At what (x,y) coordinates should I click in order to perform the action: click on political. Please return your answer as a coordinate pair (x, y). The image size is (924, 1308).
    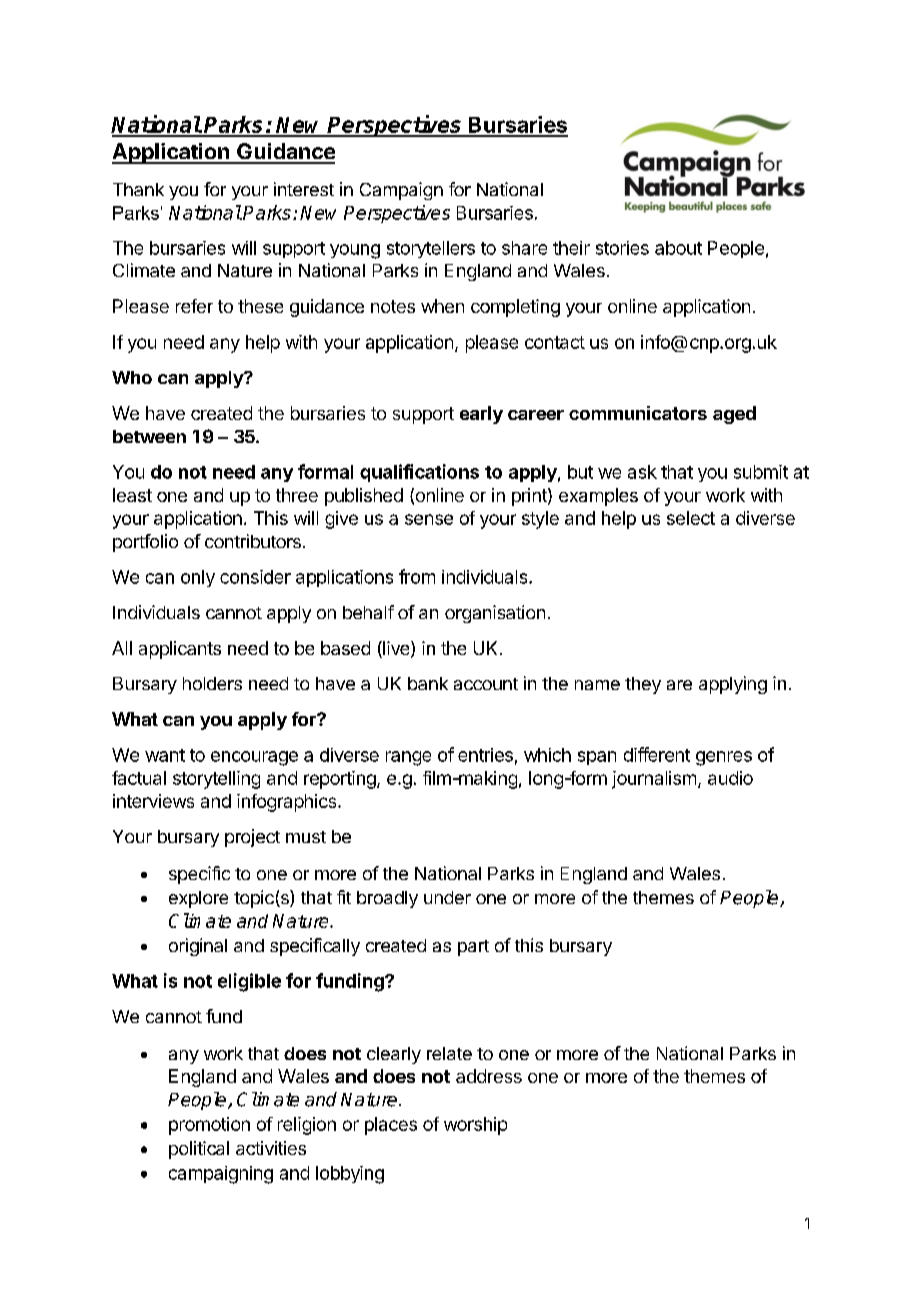
    Looking at the image, I should click on (199, 1150).
